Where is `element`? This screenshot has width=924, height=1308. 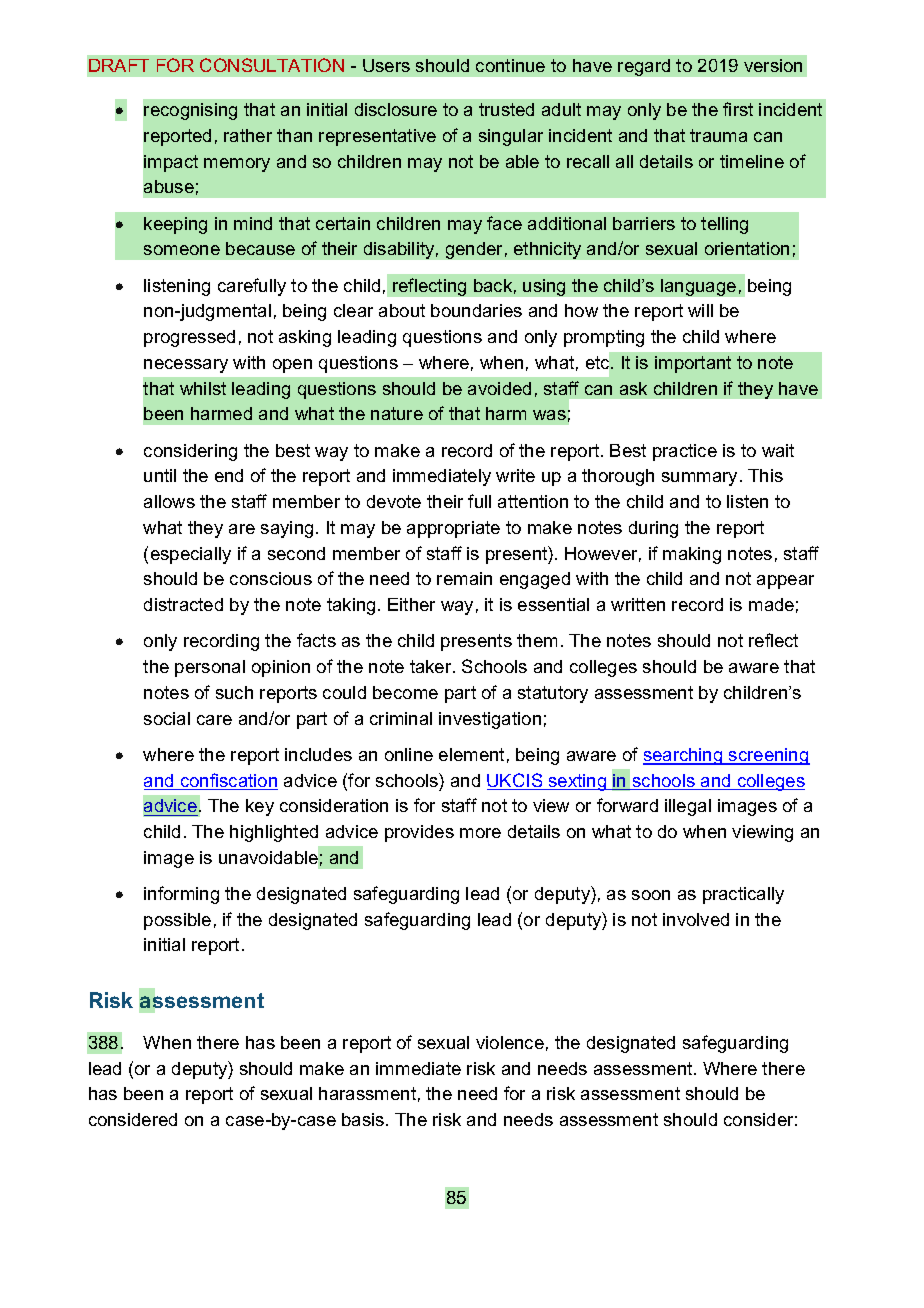 element is located at coordinates (471, 754).
